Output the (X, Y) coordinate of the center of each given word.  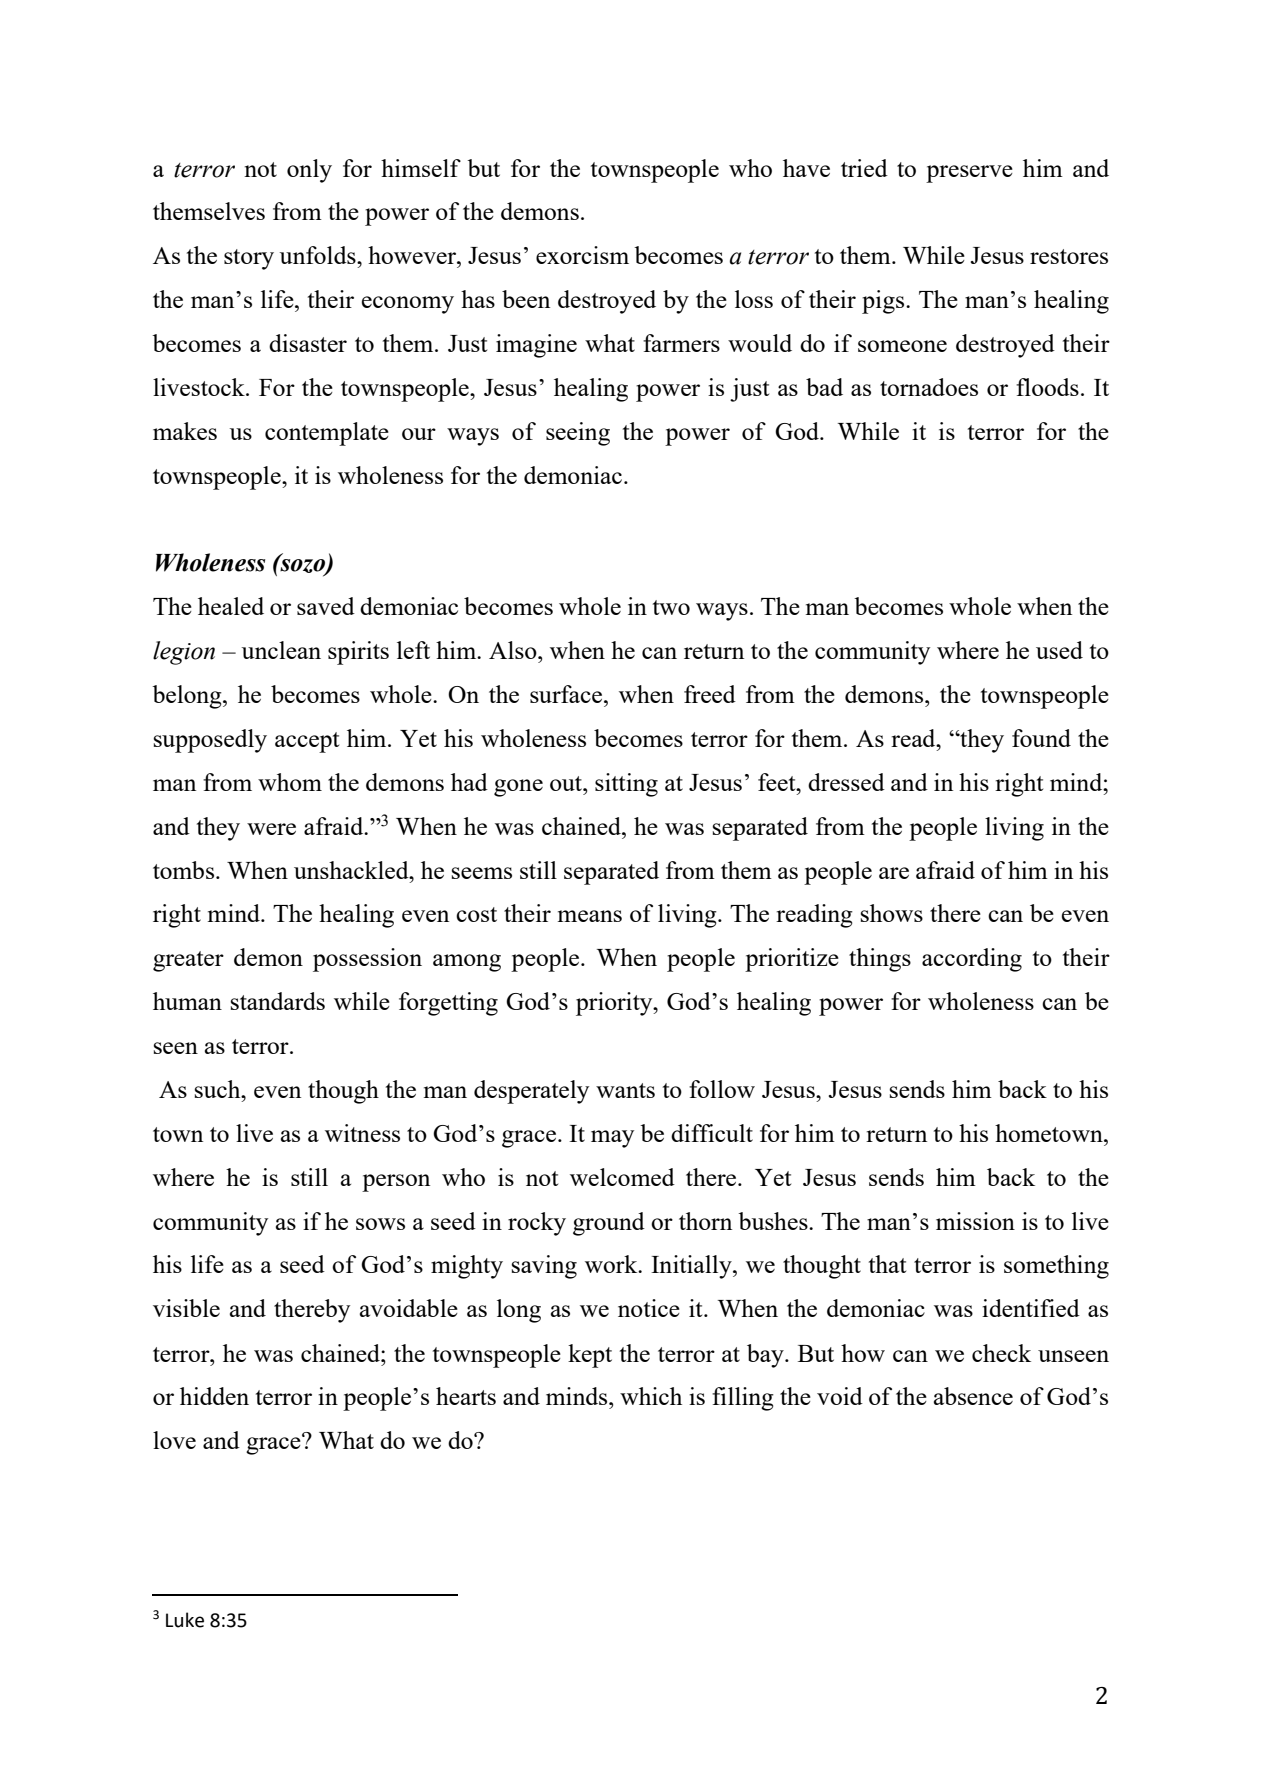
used (1059, 650)
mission (975, 1221)
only (309, 171)
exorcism (582, 255)
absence (973, 1396)
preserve (969, 174)
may (612, 1139)
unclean (281, 650)
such (219, 1089)
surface (567, 694)
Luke (185, 1620)
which (651, 1396)
